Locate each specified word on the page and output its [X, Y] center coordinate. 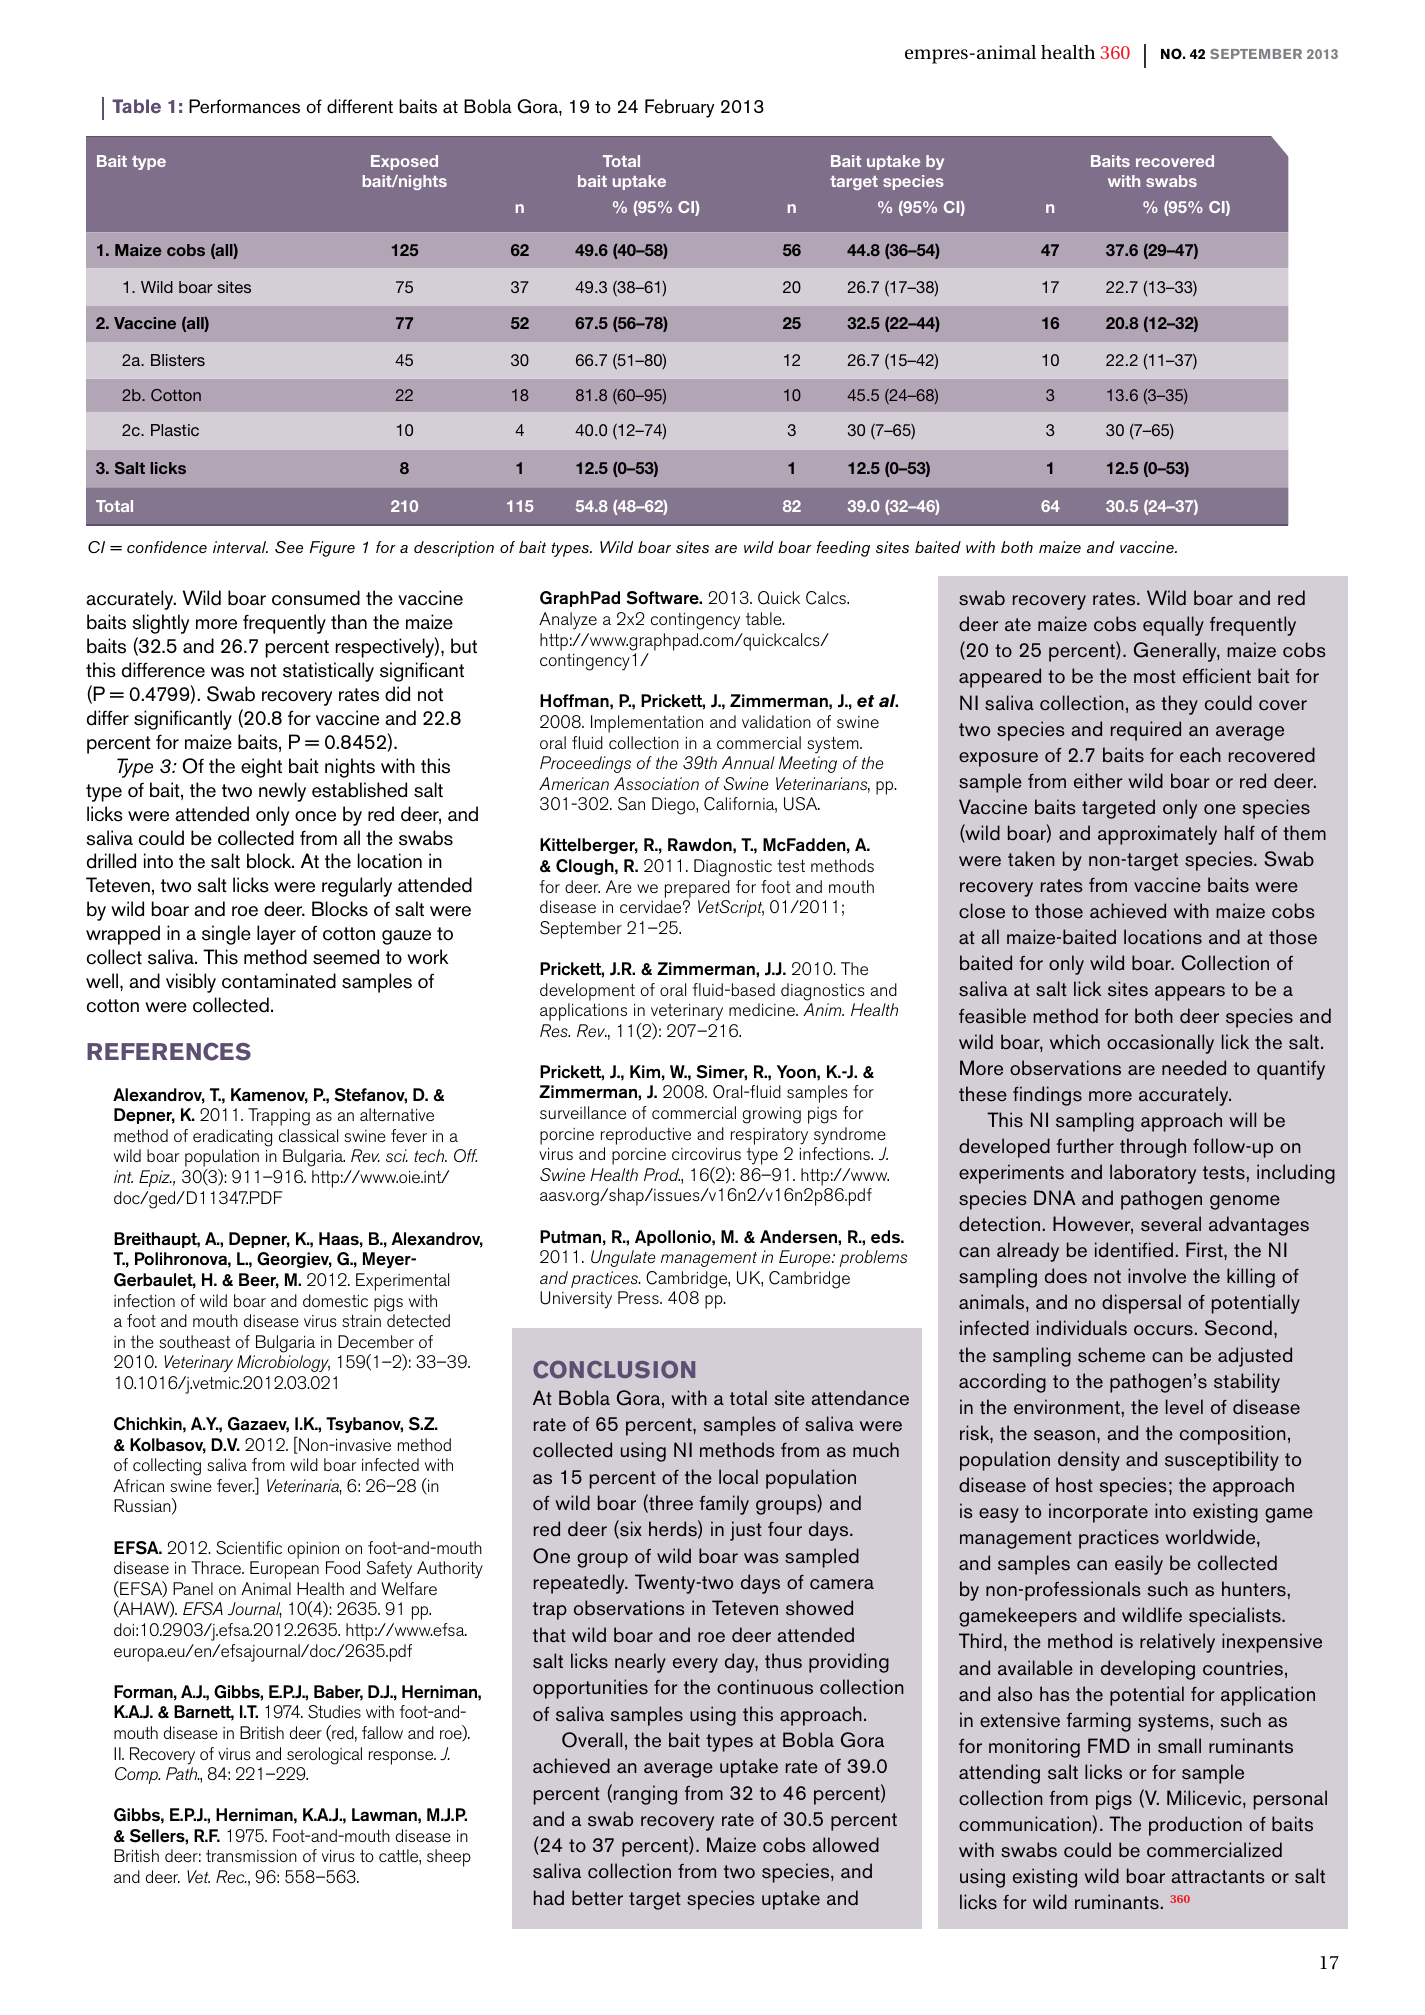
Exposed [404, 162]
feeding [843, 549]
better [597, 1898]
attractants [1218, 1877]
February [680, 108]
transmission [251, 1856]
